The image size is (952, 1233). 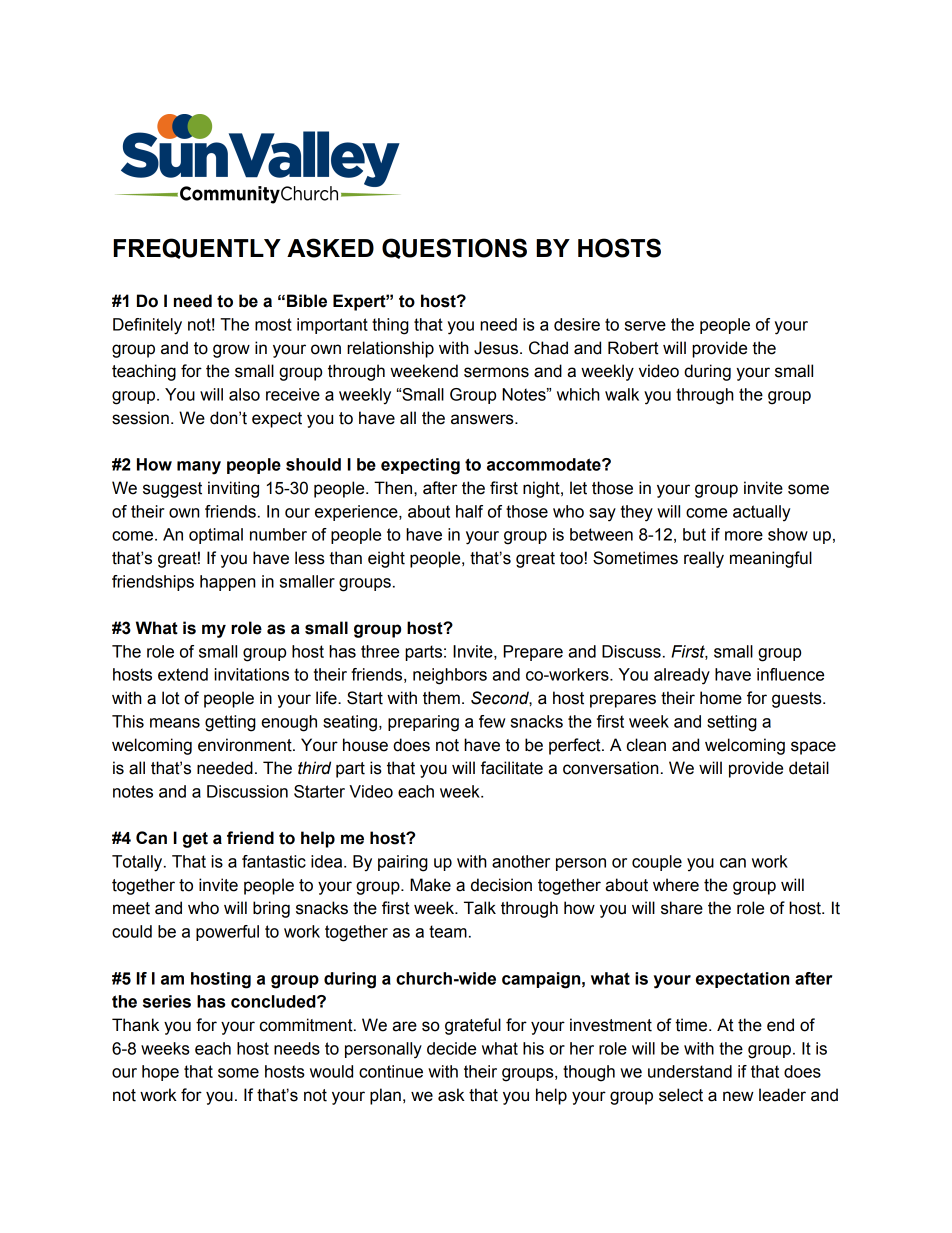 I want to click on many, so click(x=199, y=468).
